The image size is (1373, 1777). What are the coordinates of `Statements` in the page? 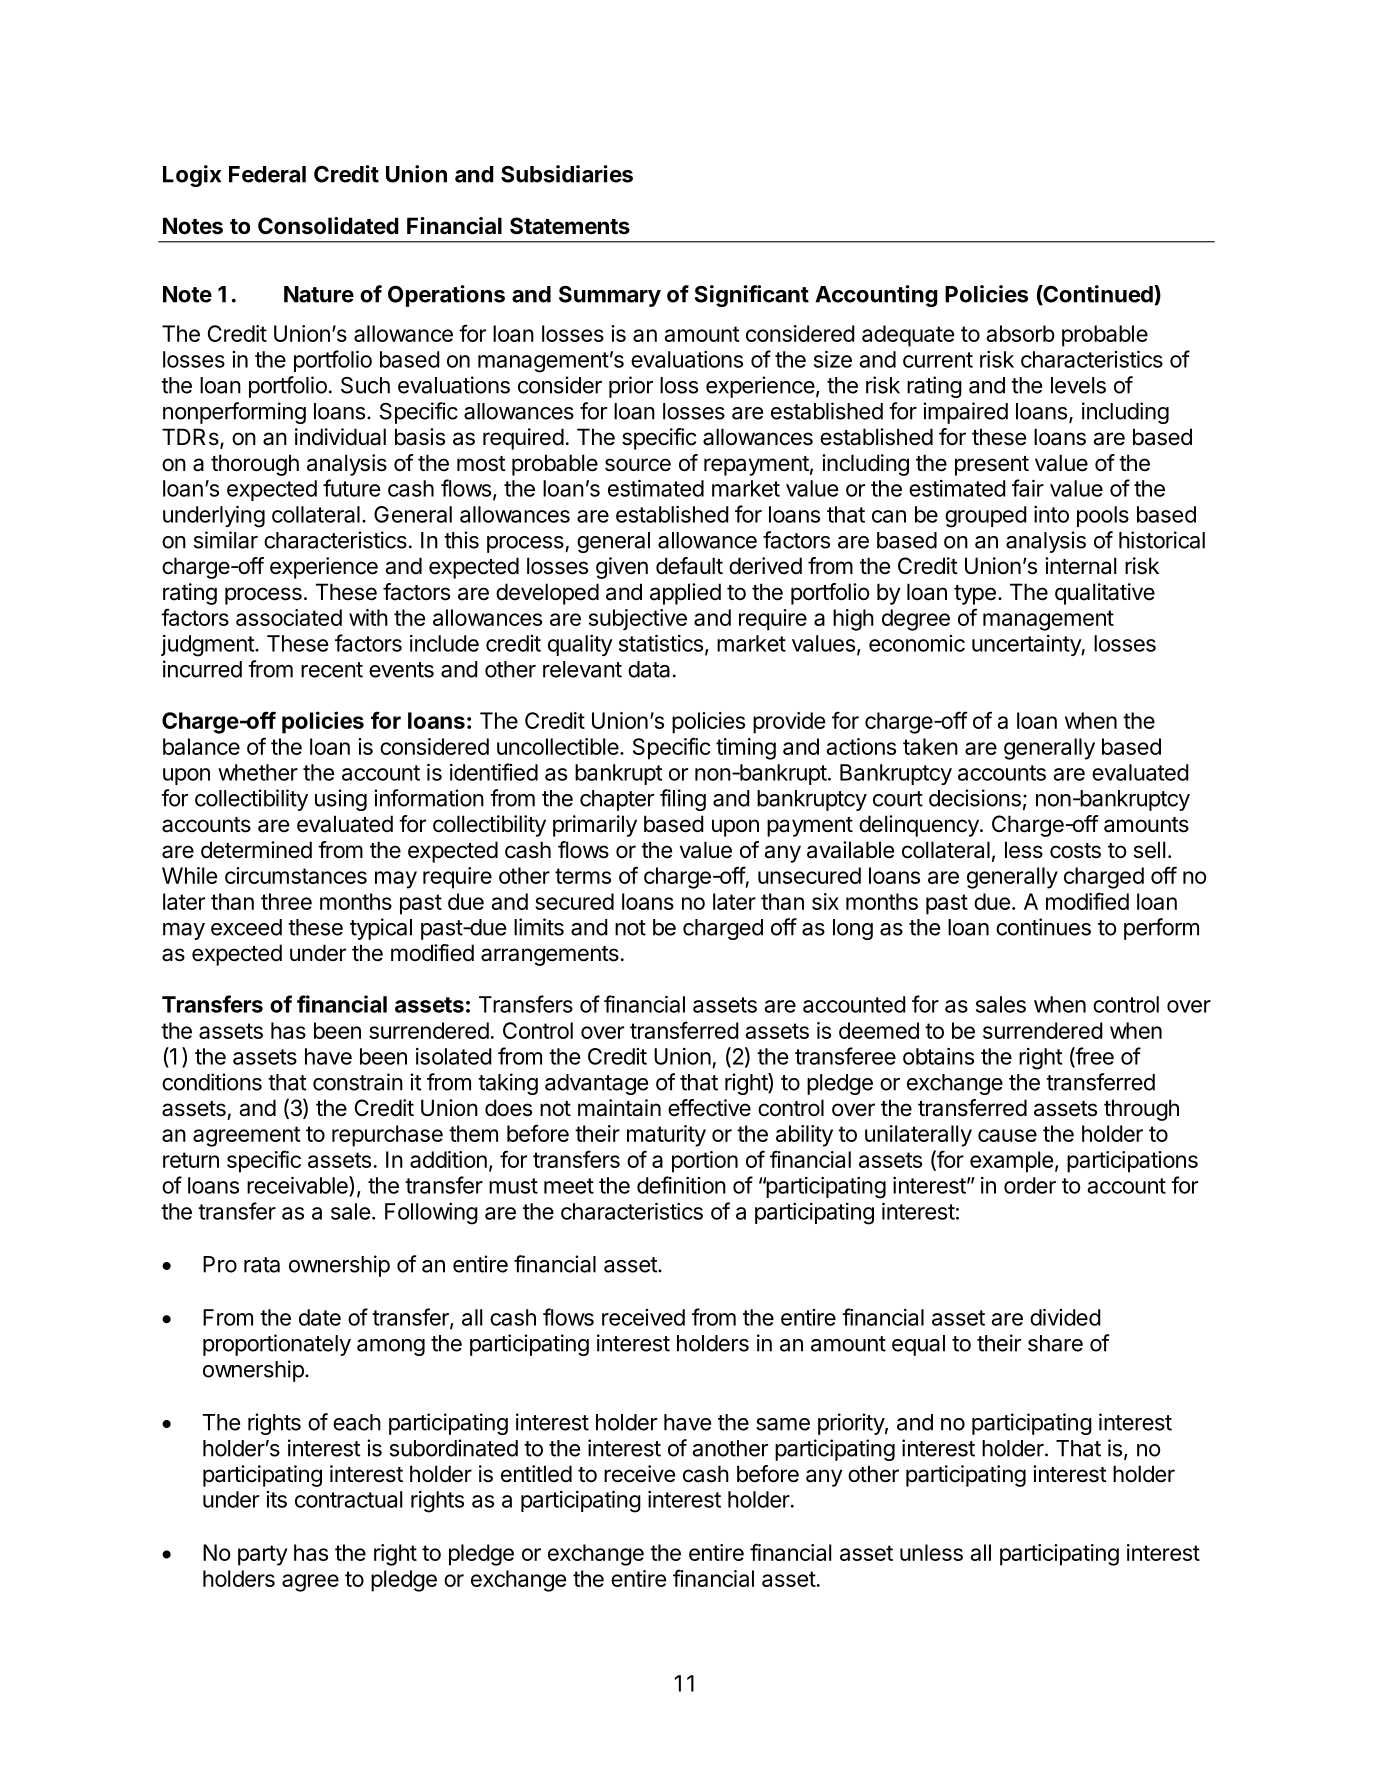 It's located at (570, 226).
